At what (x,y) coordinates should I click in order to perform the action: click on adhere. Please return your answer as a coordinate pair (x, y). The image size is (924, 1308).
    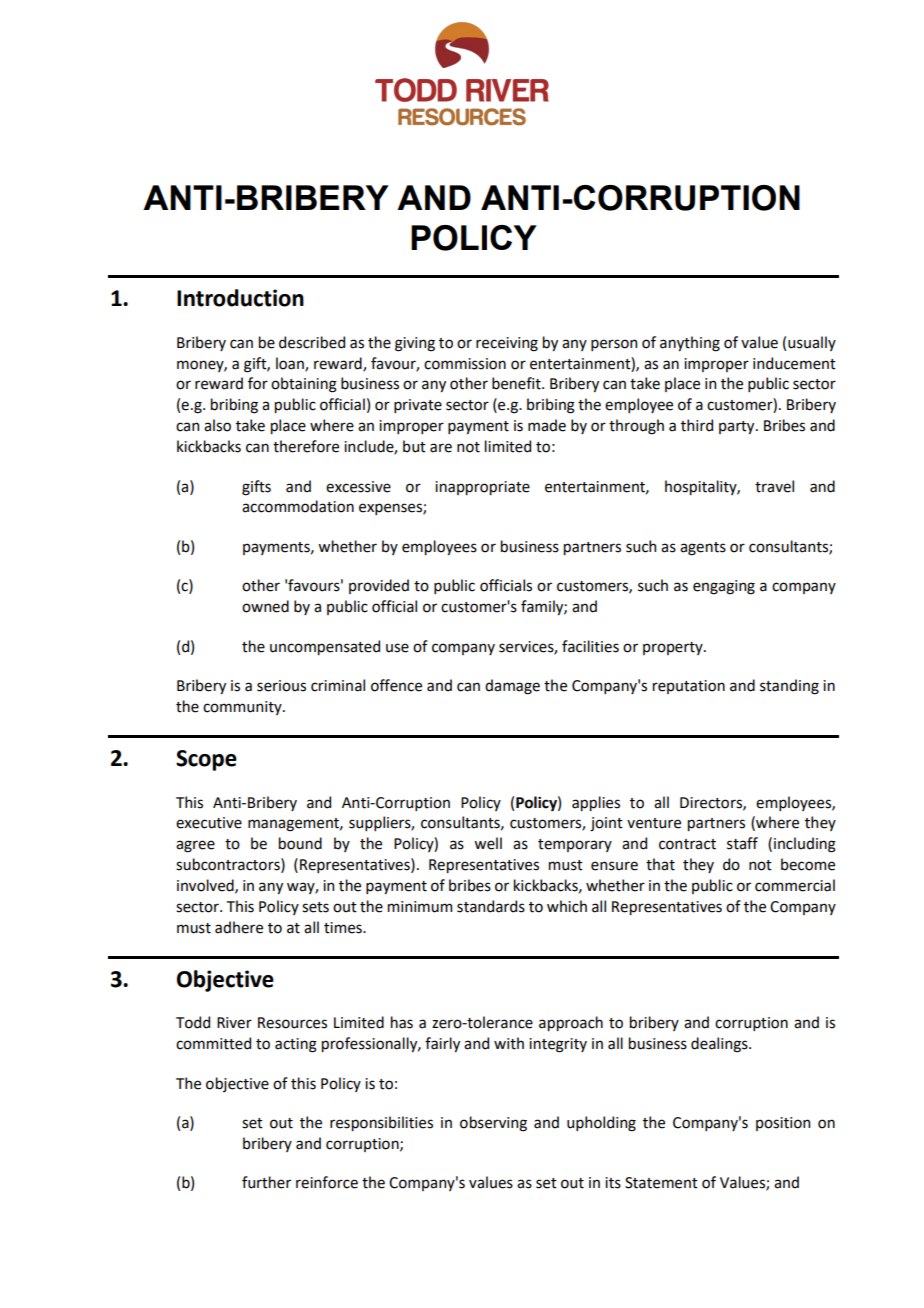
    Looking at the image, I should click on (239, 927).
